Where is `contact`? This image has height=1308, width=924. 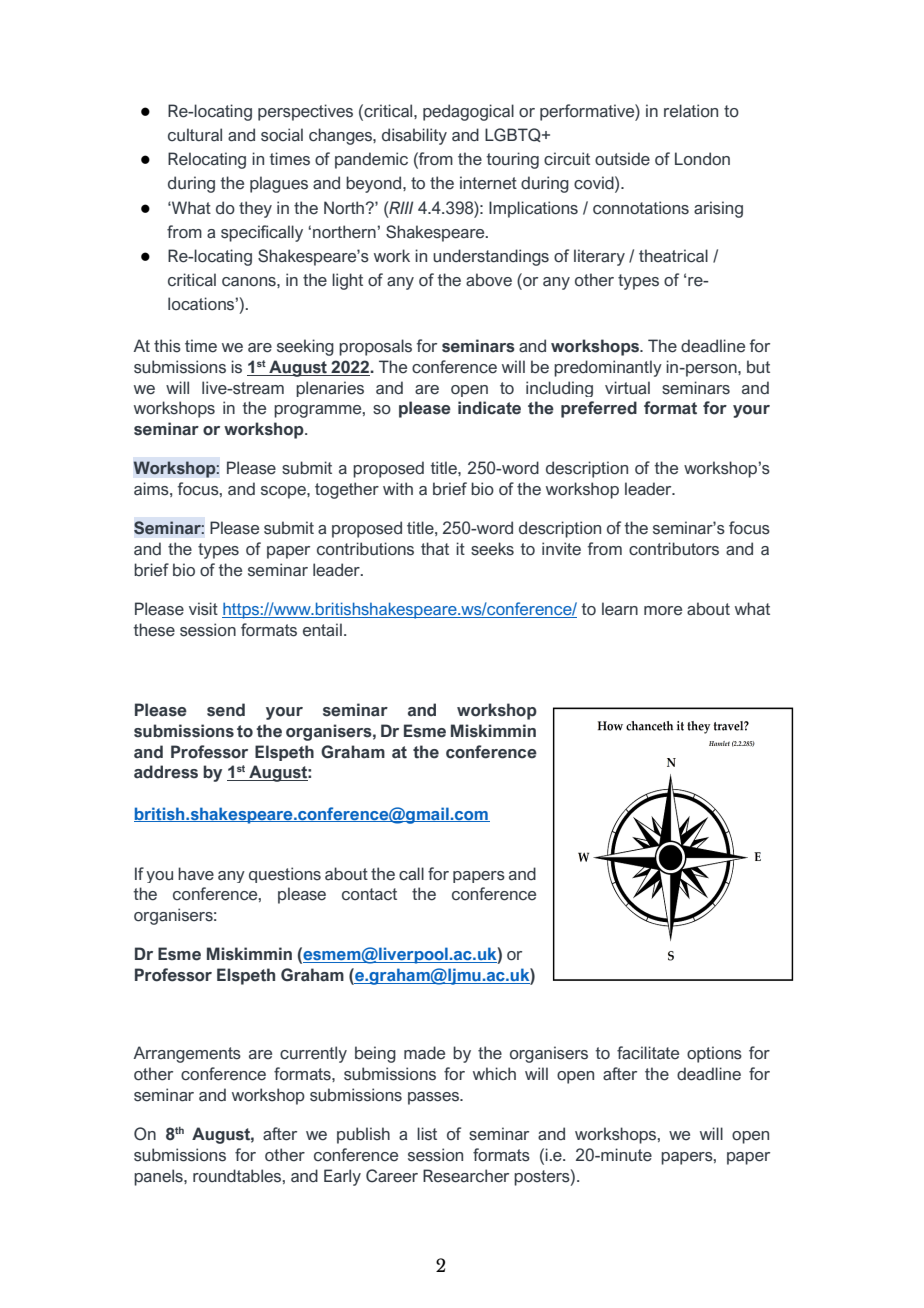
contact is located at coordinates (369, 894).
